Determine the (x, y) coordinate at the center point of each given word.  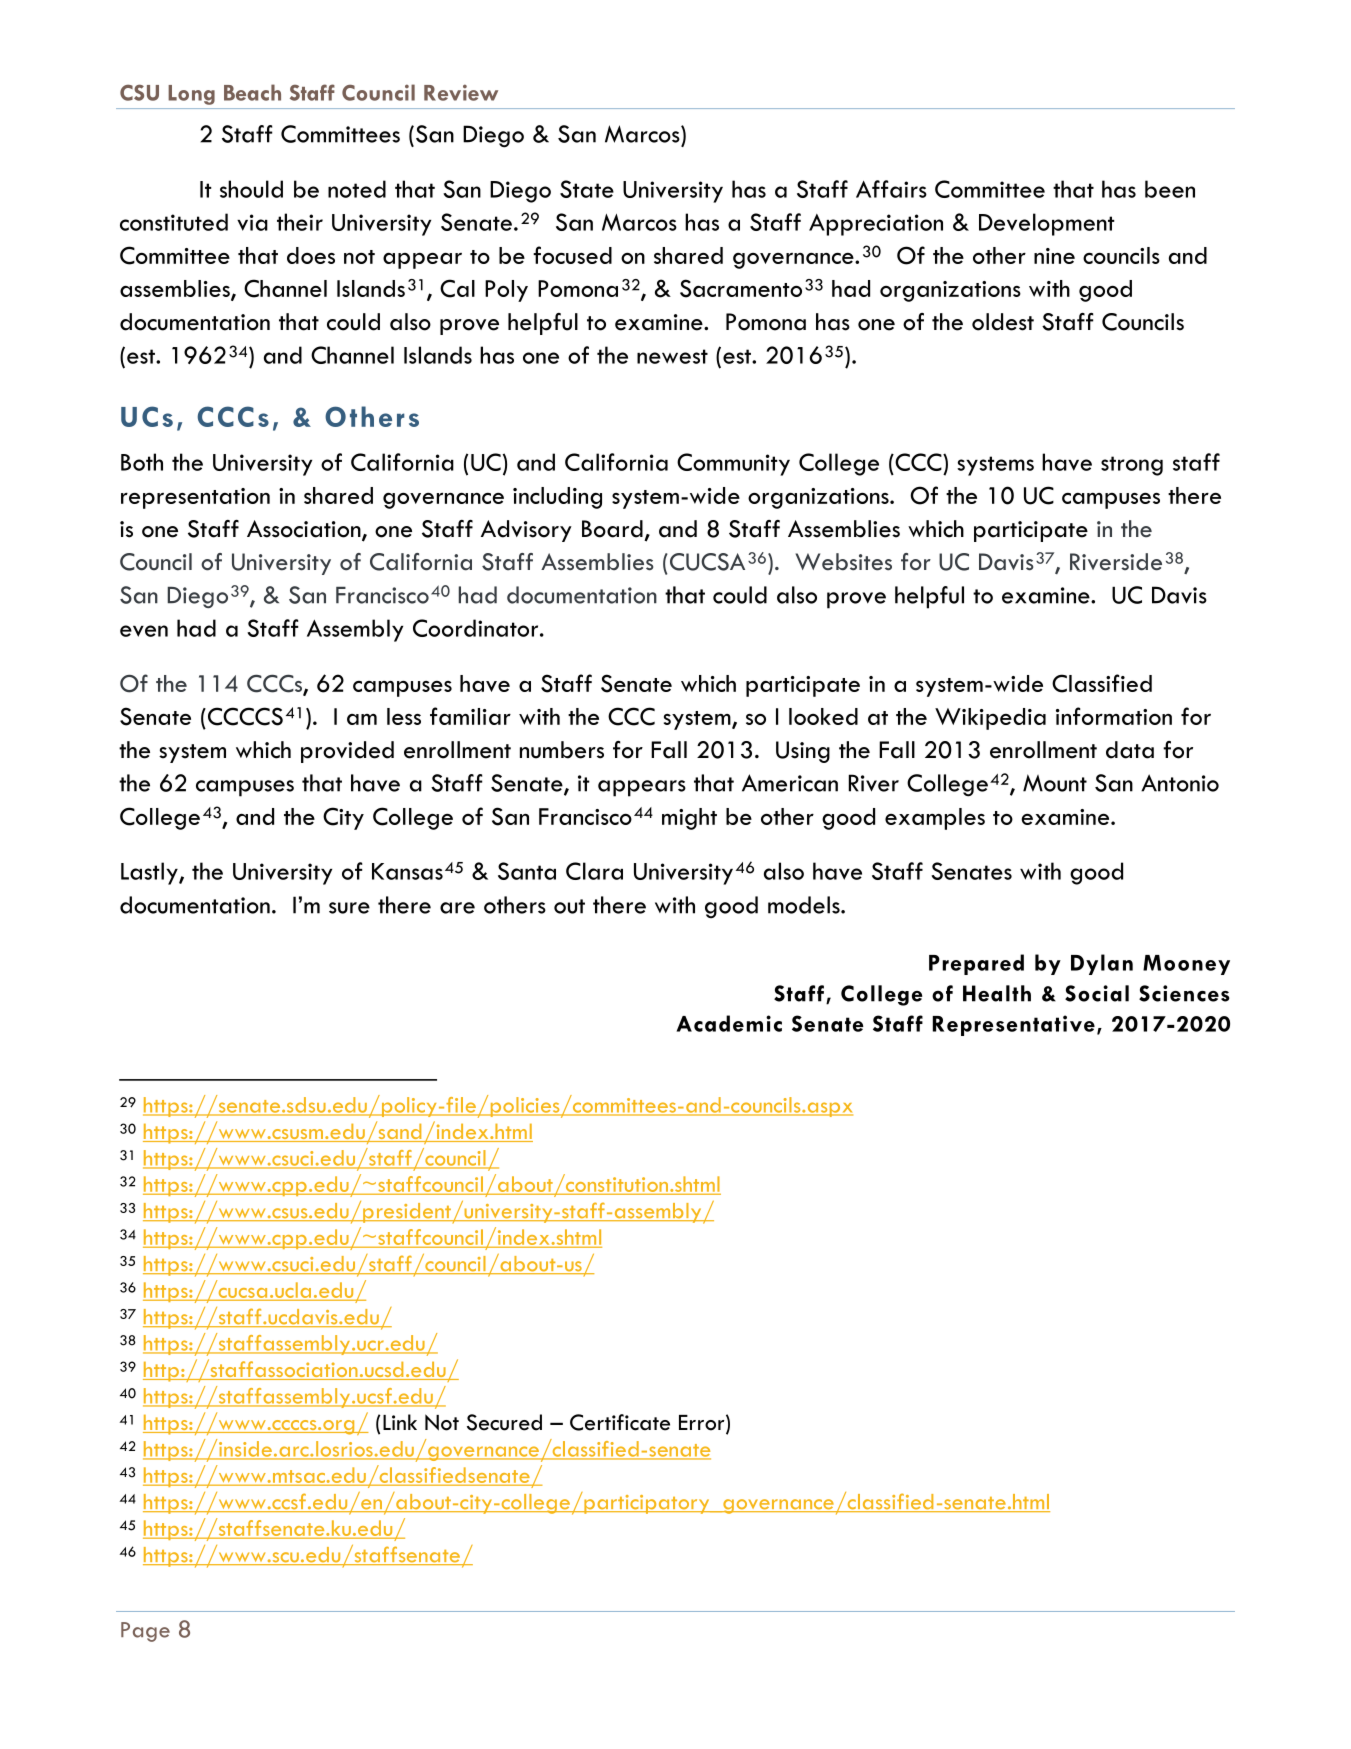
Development (1047, 224)
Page (145, 1632)
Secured (504, 1422)
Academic (729, 1023)
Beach (252, 92)
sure (349, 908)
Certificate (620, 1422)
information (1114, 716)
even (144, 631)
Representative (1014, 1025)
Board (612, 529)
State (587, 189)
